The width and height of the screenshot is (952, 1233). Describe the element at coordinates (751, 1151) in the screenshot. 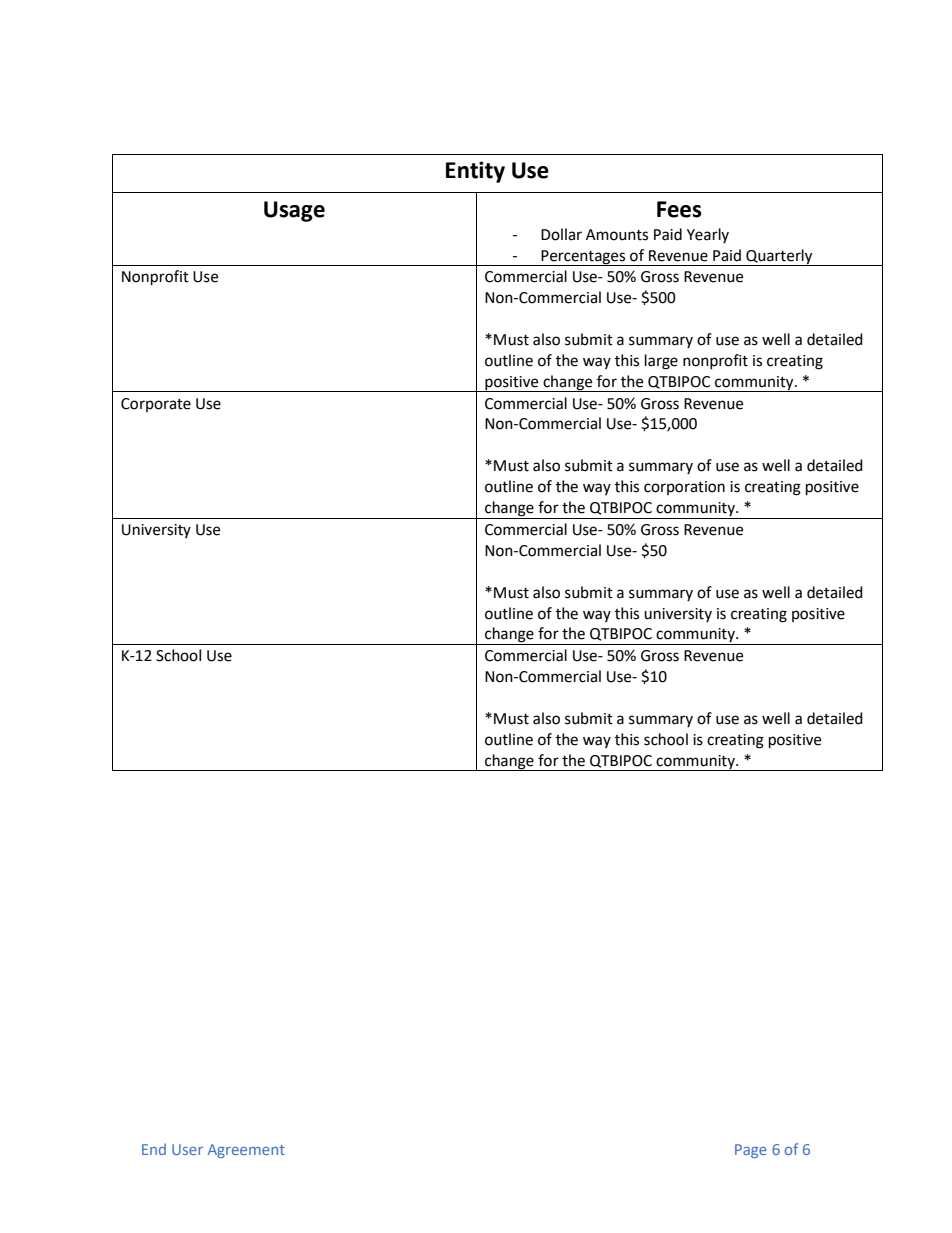

I see `Page` at that location.
